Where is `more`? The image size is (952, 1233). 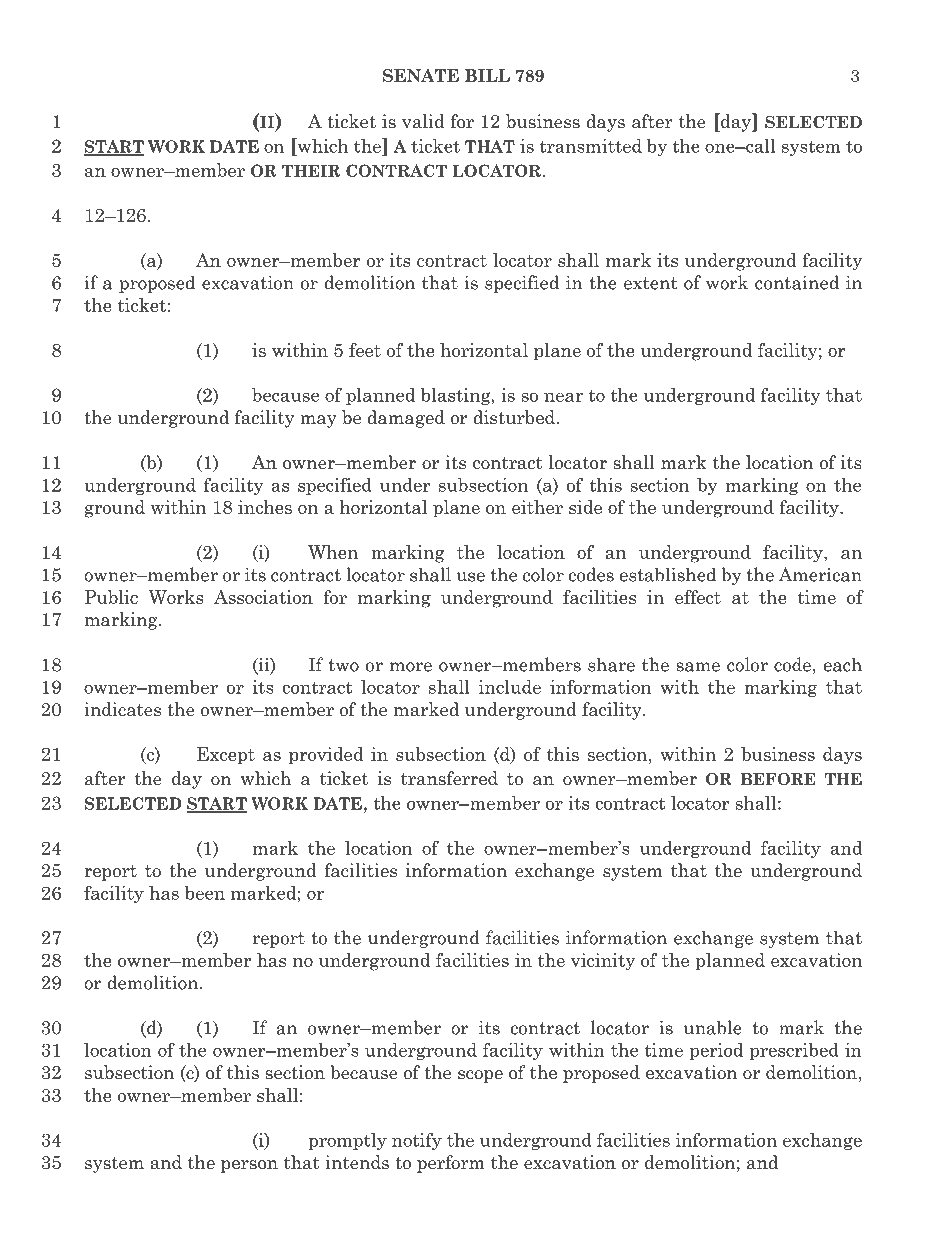 more is located at coordinates (411, 667).
